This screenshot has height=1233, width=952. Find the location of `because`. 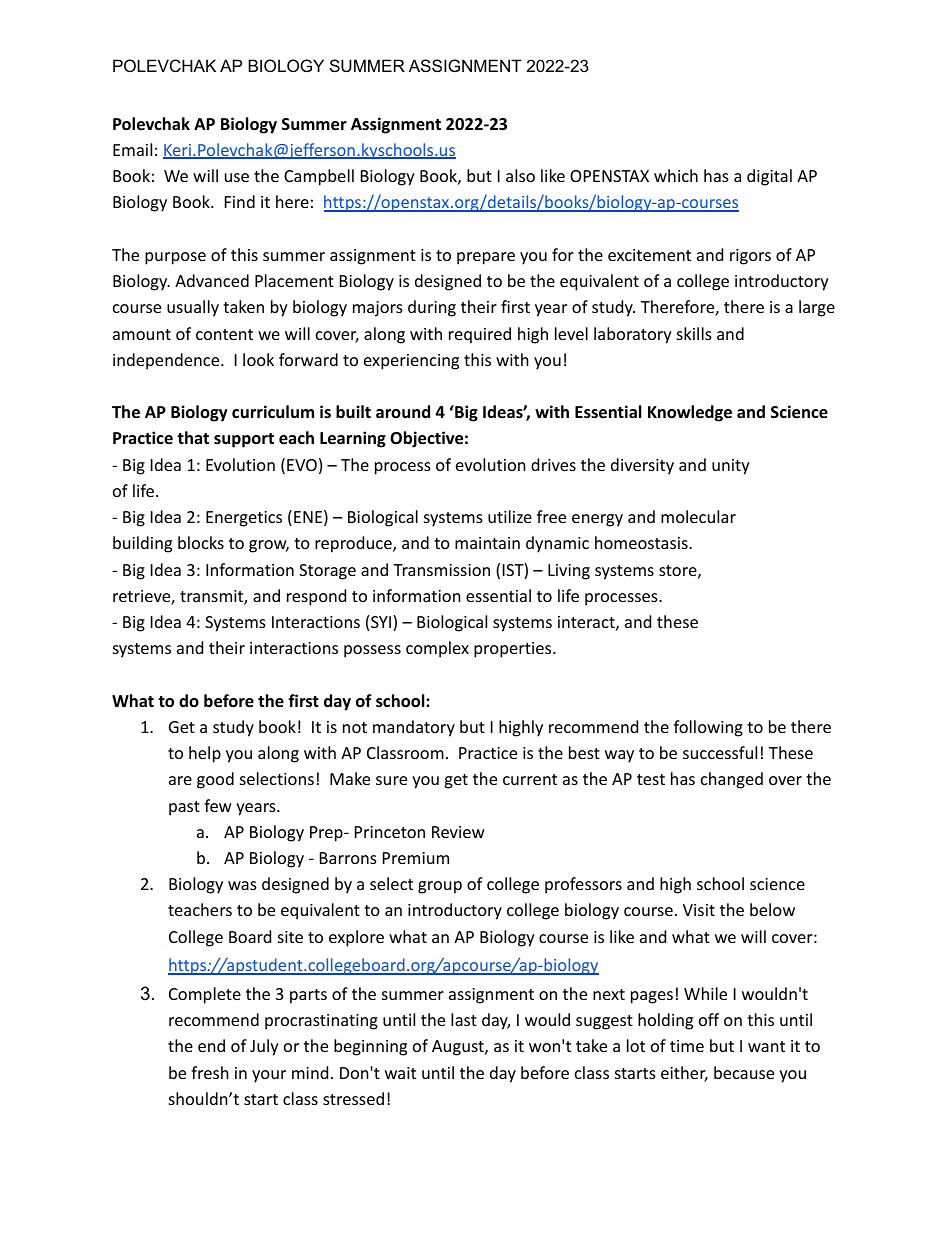

because is located at coordinates (744, 1072).
